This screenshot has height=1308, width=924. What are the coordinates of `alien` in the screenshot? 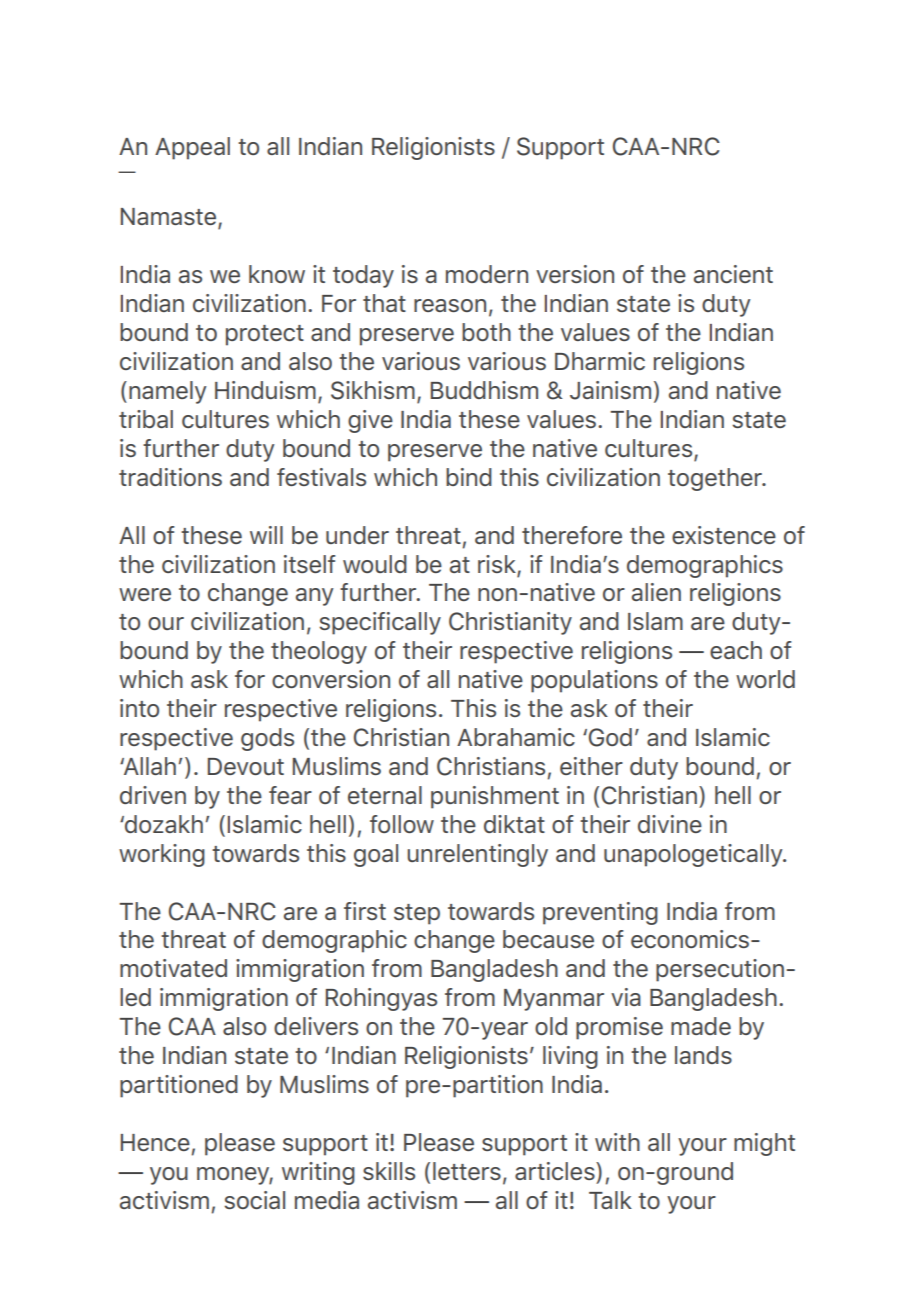 It's located at (656, 592).
